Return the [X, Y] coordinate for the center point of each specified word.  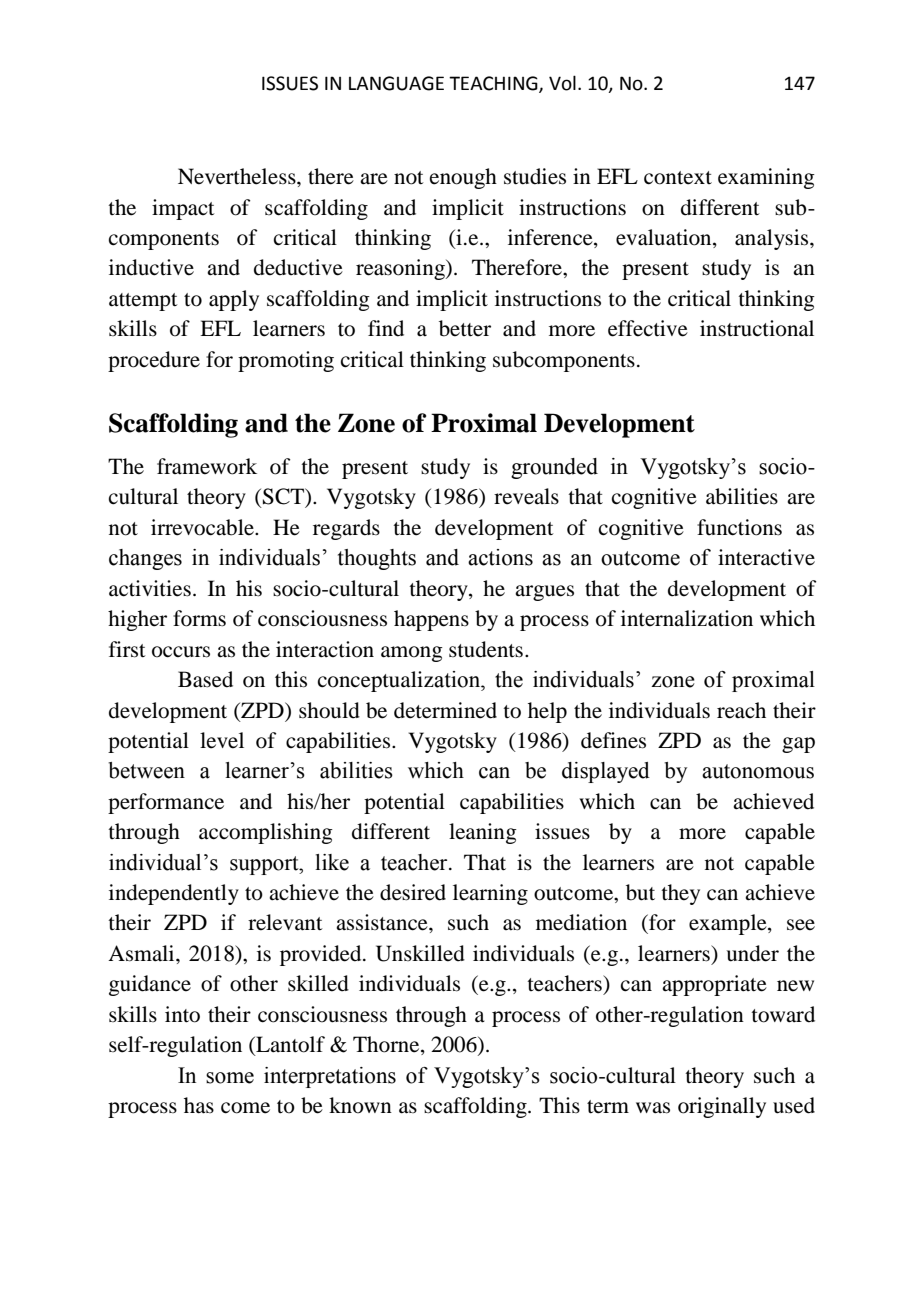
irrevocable [203, 527]
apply [234, 300]
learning [490, 894]
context [678, 178]
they [680, 894]
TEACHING [494, 84]
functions [739, 527]
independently [174, 894]
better [465, 328]
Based [205, 679]
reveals [526, 496]
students [486, 649]
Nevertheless [238, 176]
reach [741, 710]
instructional [757, 328]
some [230, 1078]
